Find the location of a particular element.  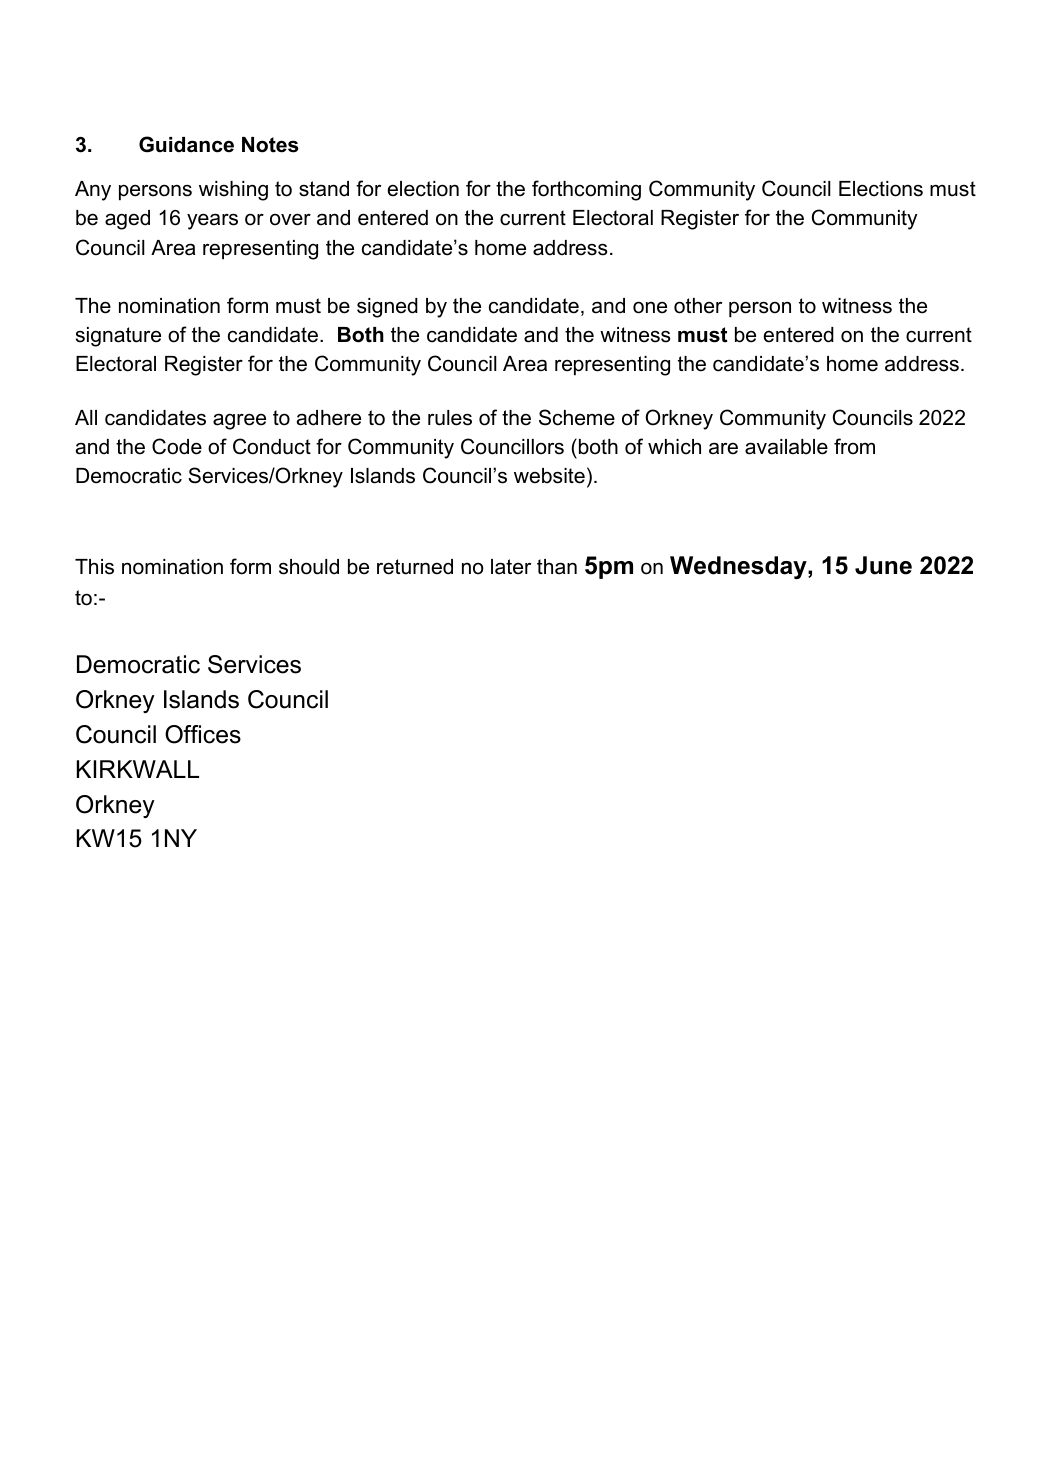

later is located at coordinates (511, 567).
